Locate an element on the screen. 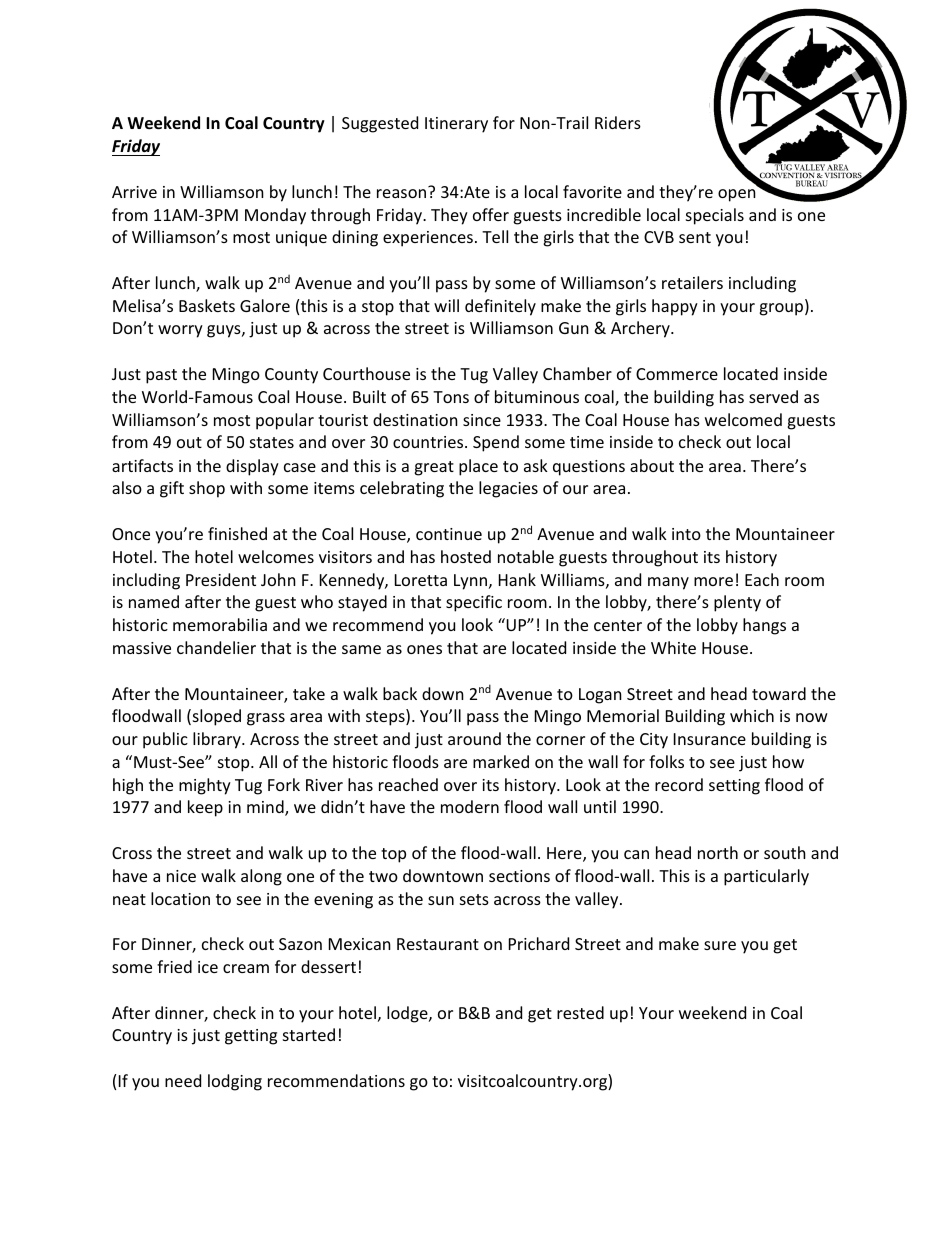 The height and width of the screenshot is (1233, 952). Tons is located at coordinates (451, 397).
